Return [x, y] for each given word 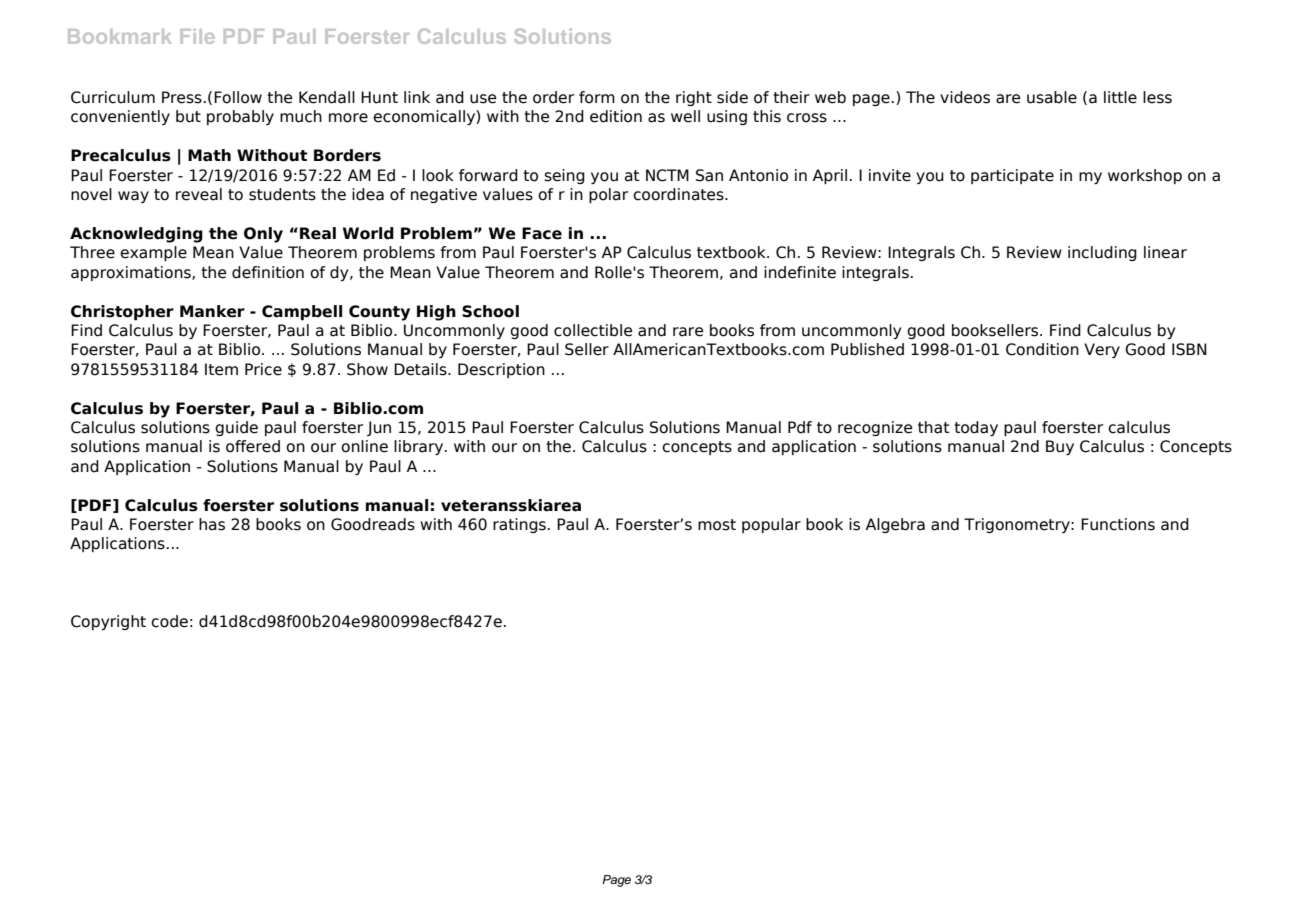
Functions [1118, 524]
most [717, 525]
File [197, 36]
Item [221, 369]
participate [1012, 176]
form [597, 97]
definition [268, 272]
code [169, 621]
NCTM [667, 175]
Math [209, 155]
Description [501, 370]
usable [1052, 97]
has [212, 524]
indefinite [800, 272]
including [1102, 253]
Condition [1042, 349]
